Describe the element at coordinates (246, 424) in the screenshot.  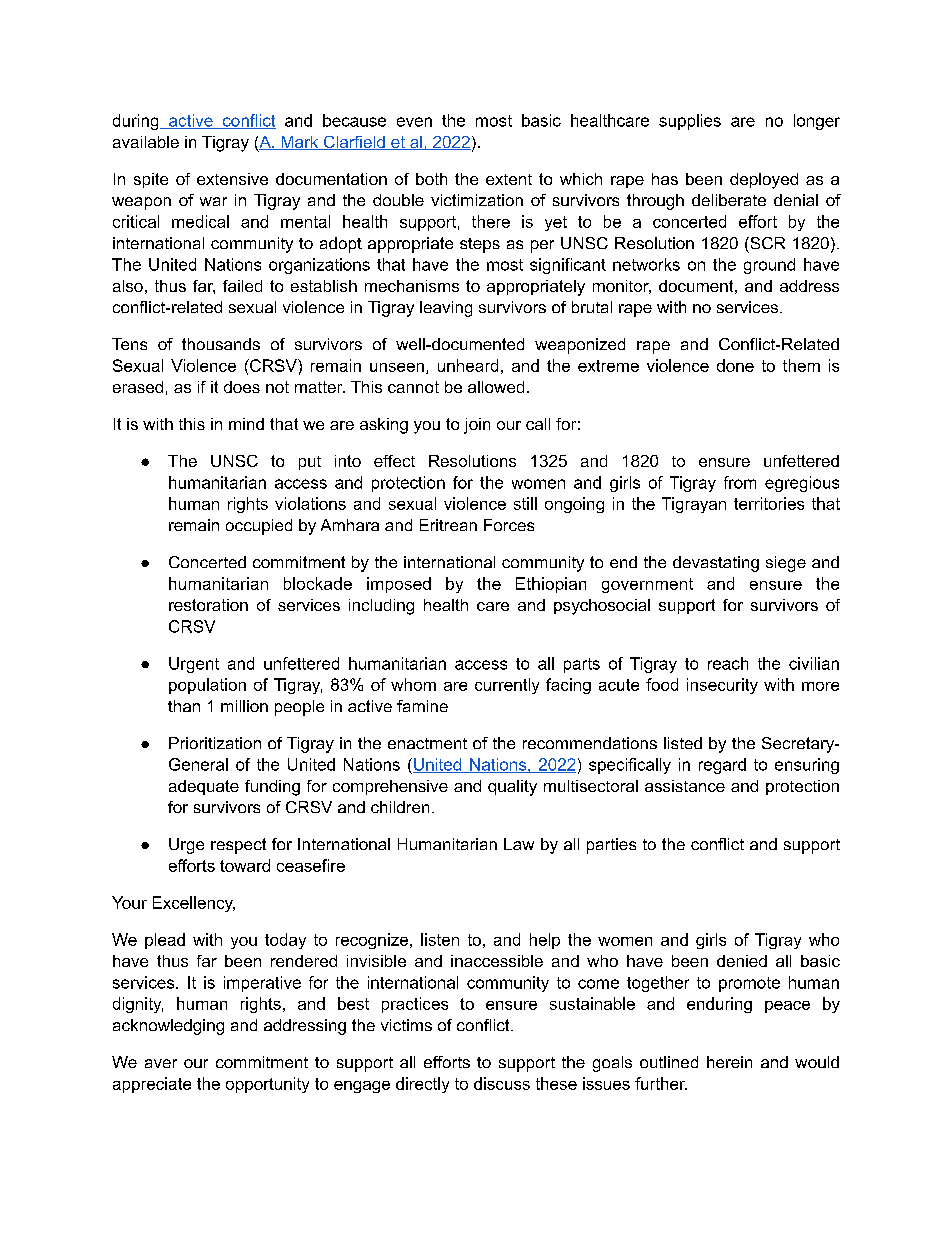
I see `mind` at that location.
